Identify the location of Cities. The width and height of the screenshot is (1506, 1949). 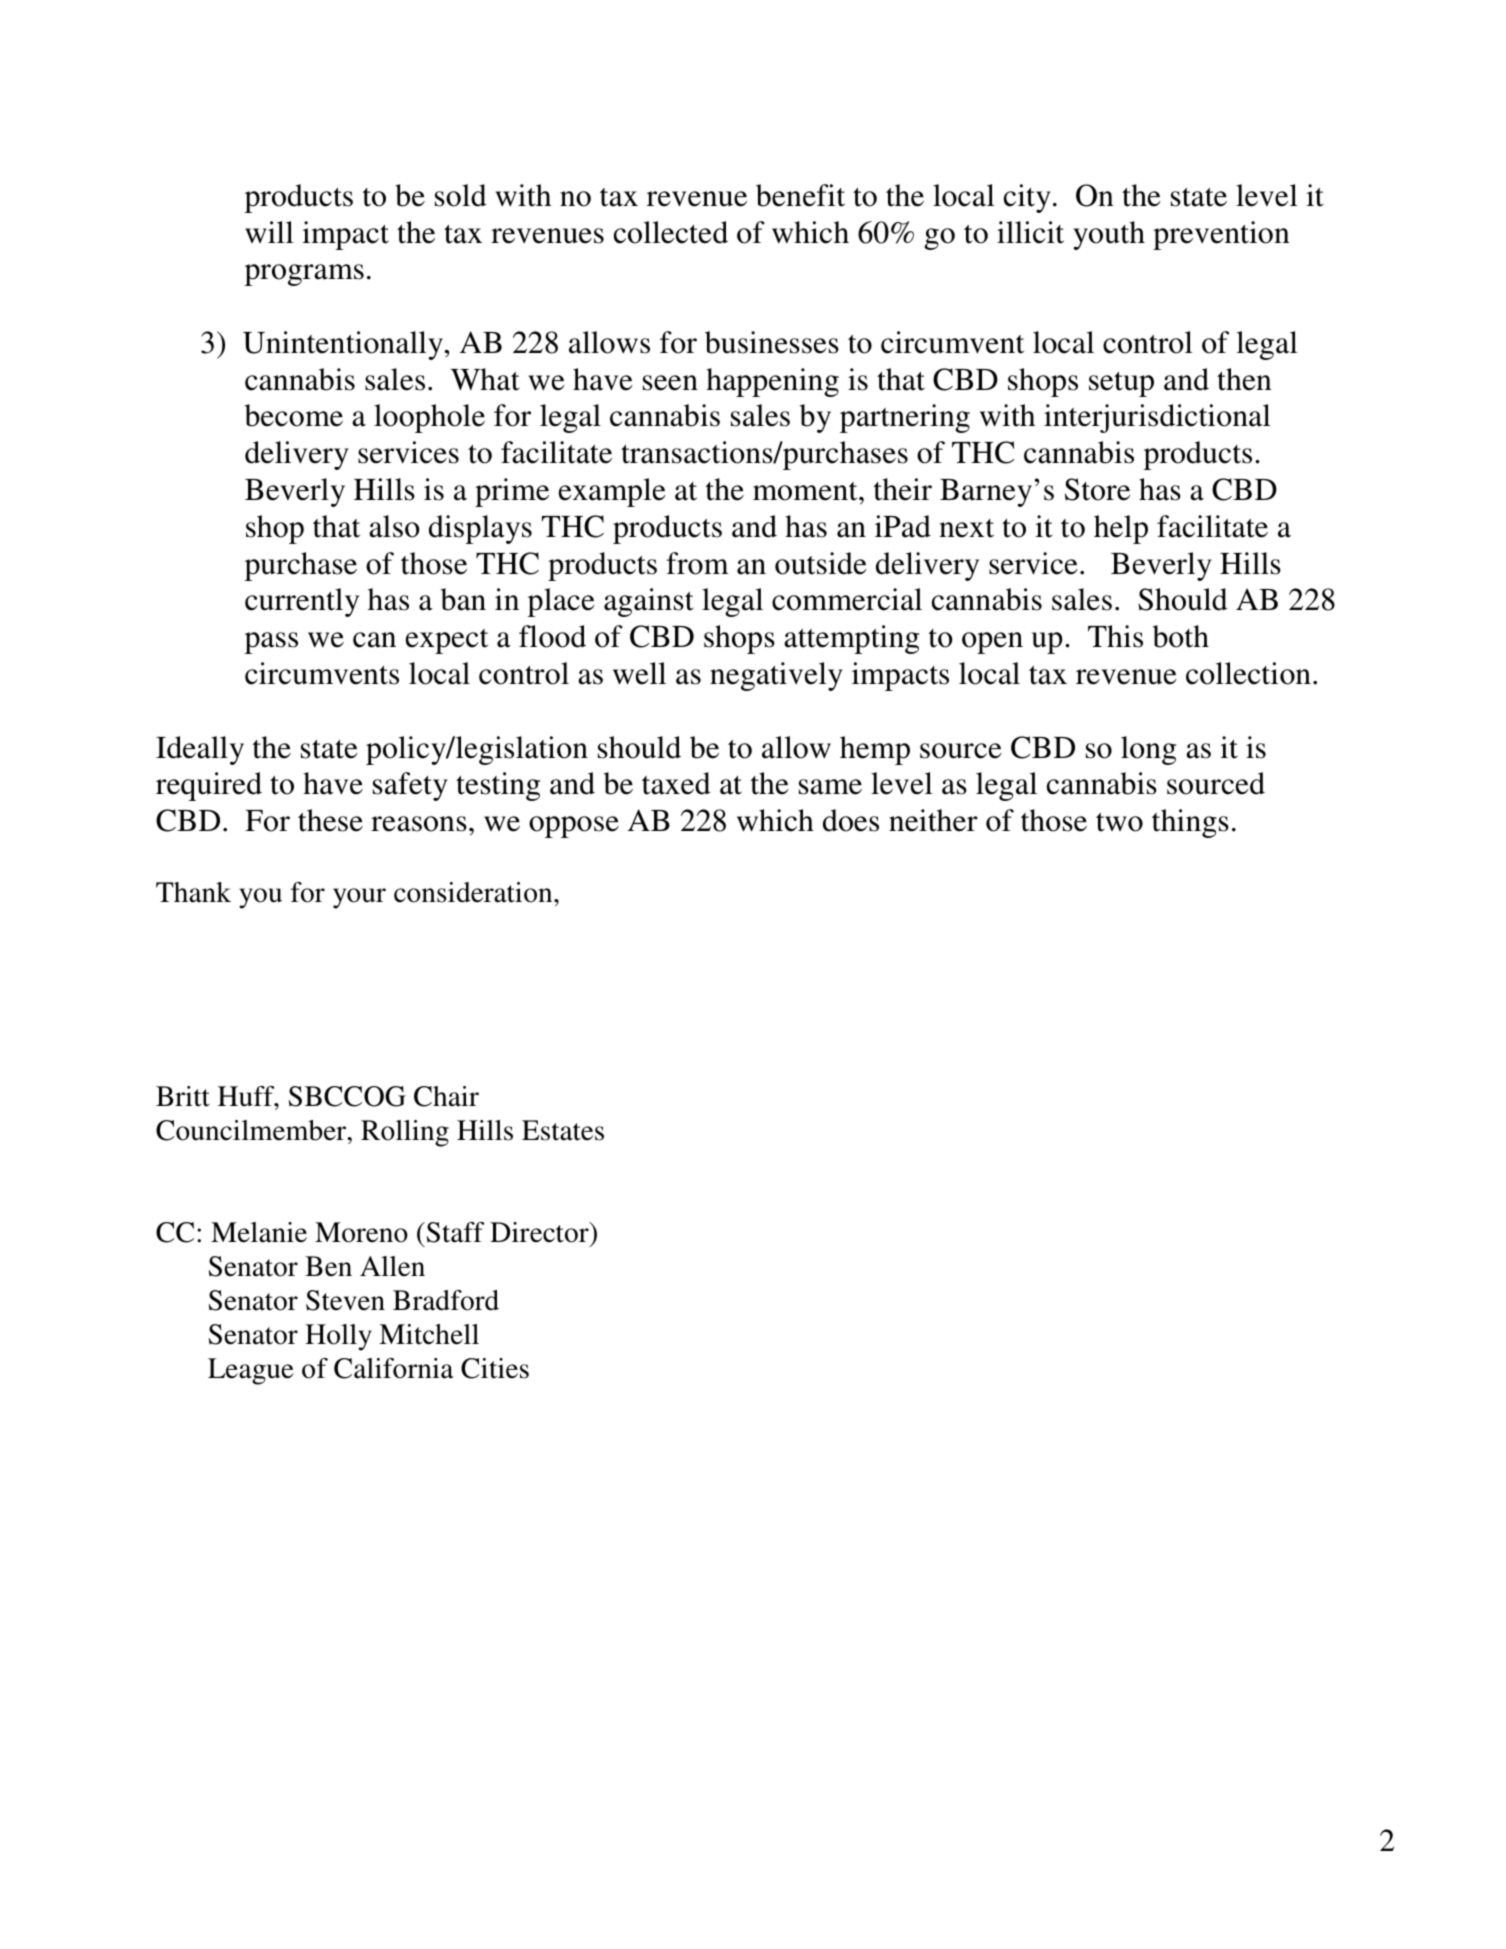
(495, 1368).
